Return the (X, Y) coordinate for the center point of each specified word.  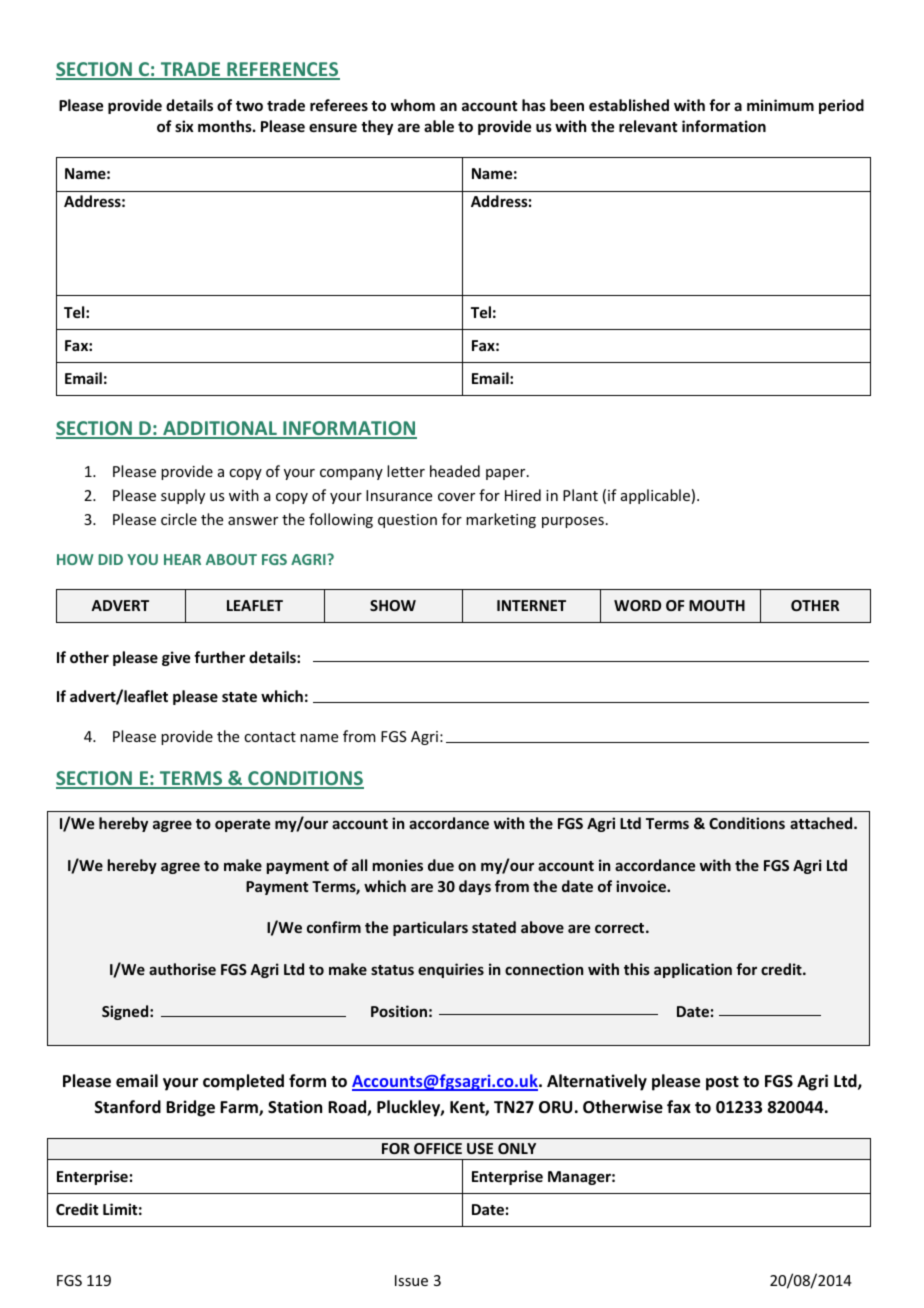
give (176, 658)
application (693, 970)
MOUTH (717, 605)
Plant (580, 495)
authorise (182, 969)
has (534, 105)
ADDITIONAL (220, 429)
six (184, 126)
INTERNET (531, 605)
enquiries (451, 970)
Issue (411, 1280)
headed (455, 471)
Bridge (190, 1108)
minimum (780, 105)
